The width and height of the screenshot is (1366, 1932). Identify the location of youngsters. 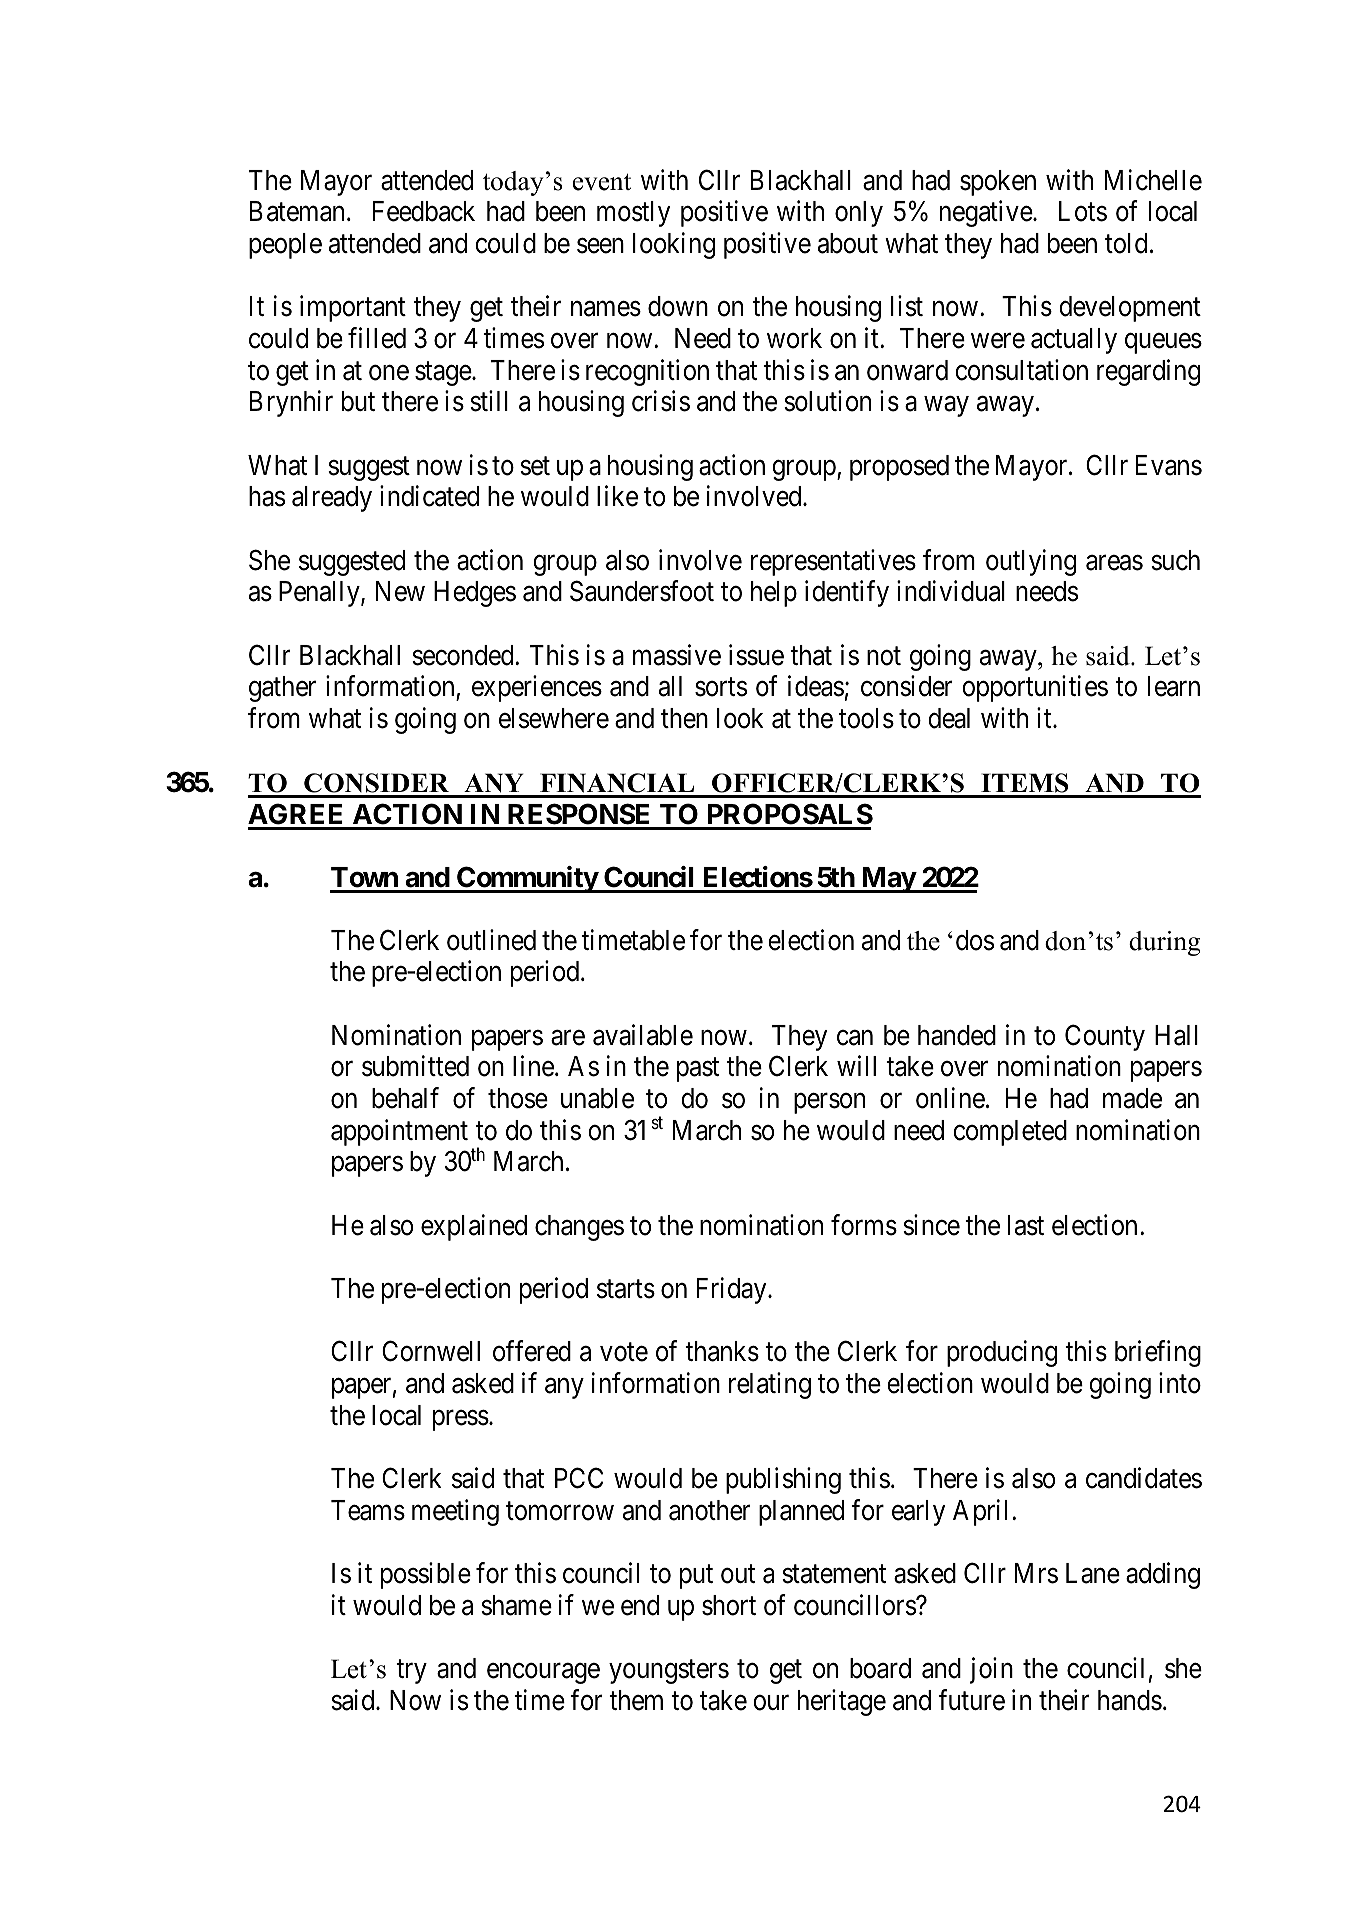
(669, 1672).
